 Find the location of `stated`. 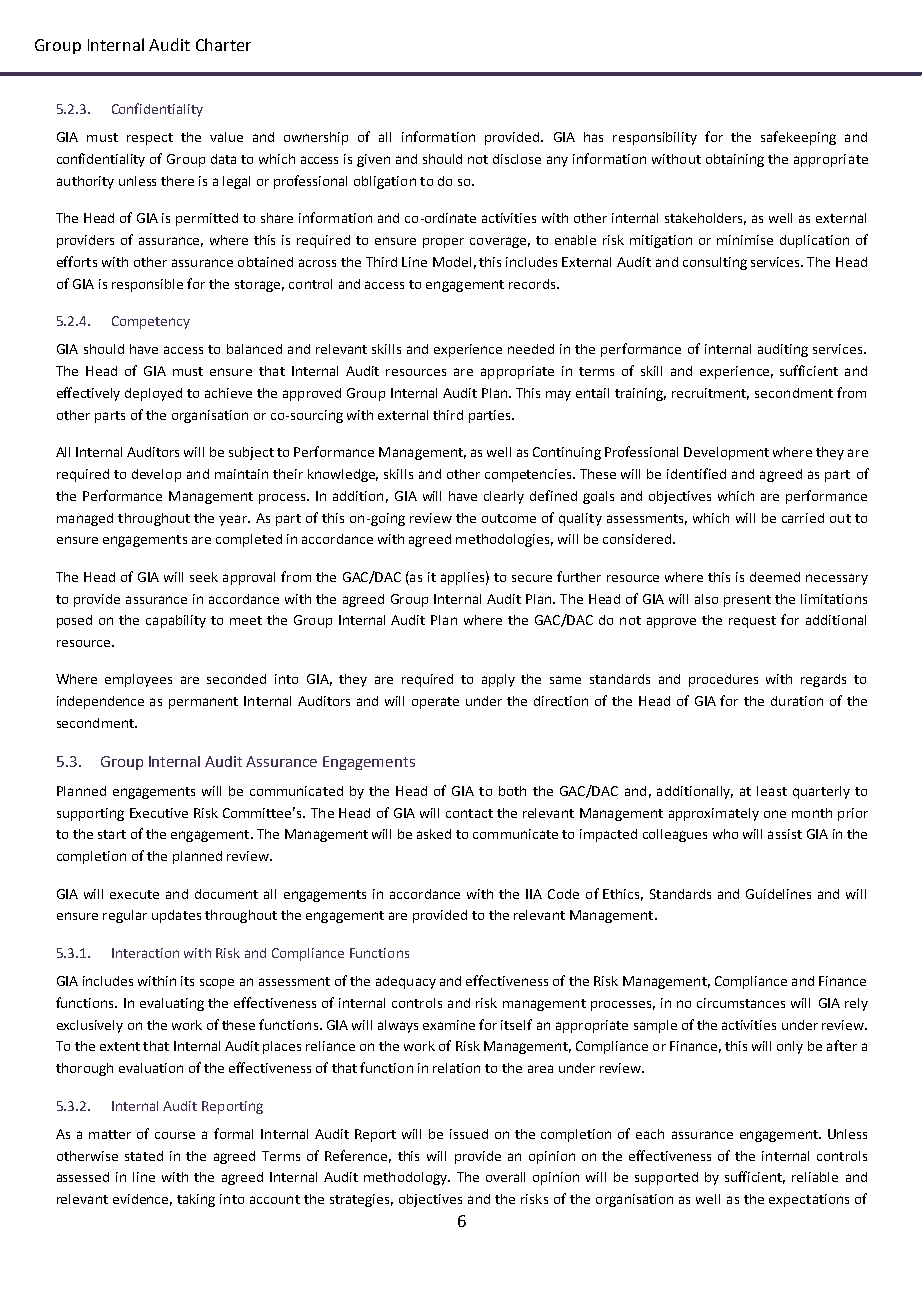

stated is located at coordinates (144, 1156).
